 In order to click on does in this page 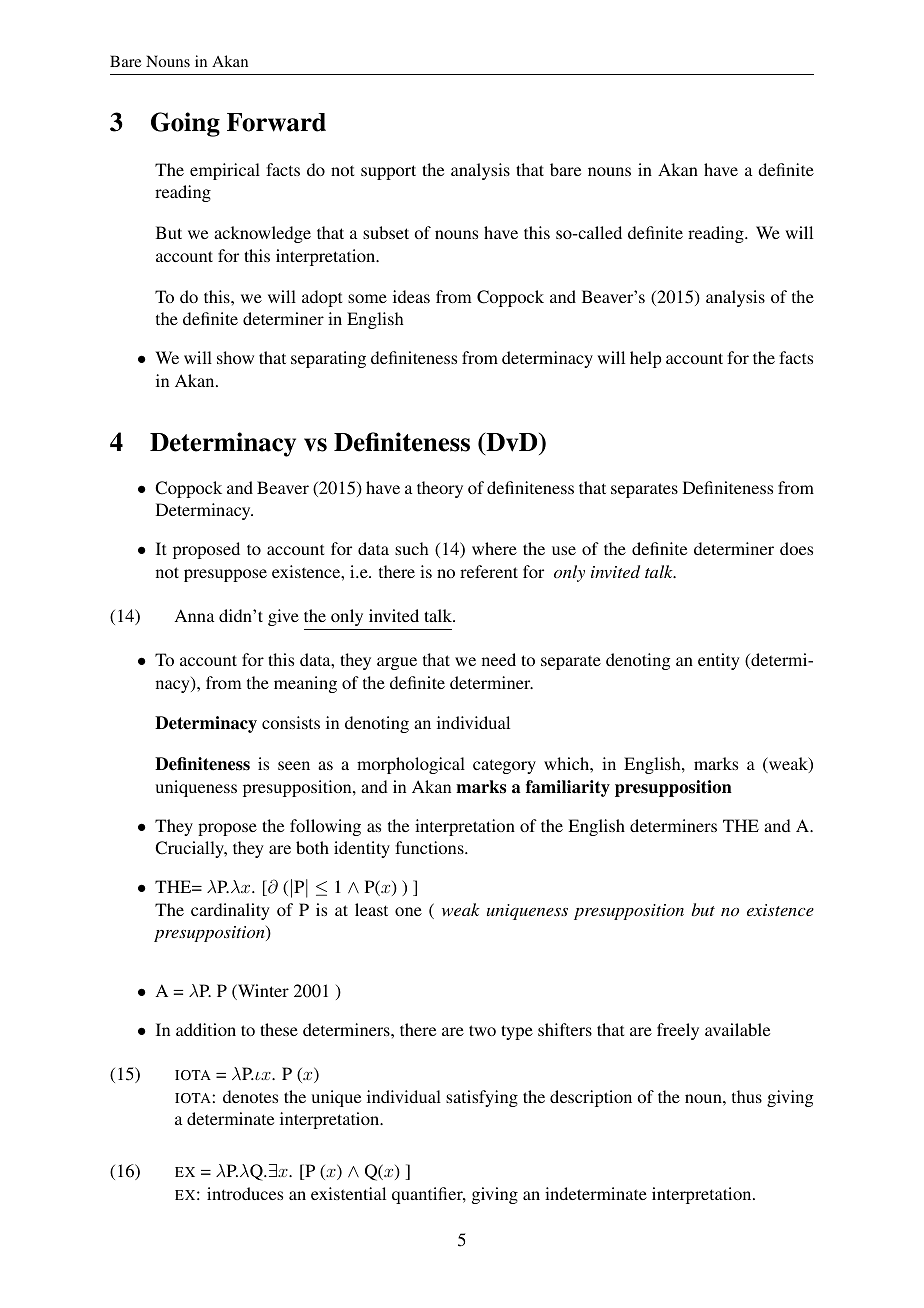, I will do `click(796, 548)`.
